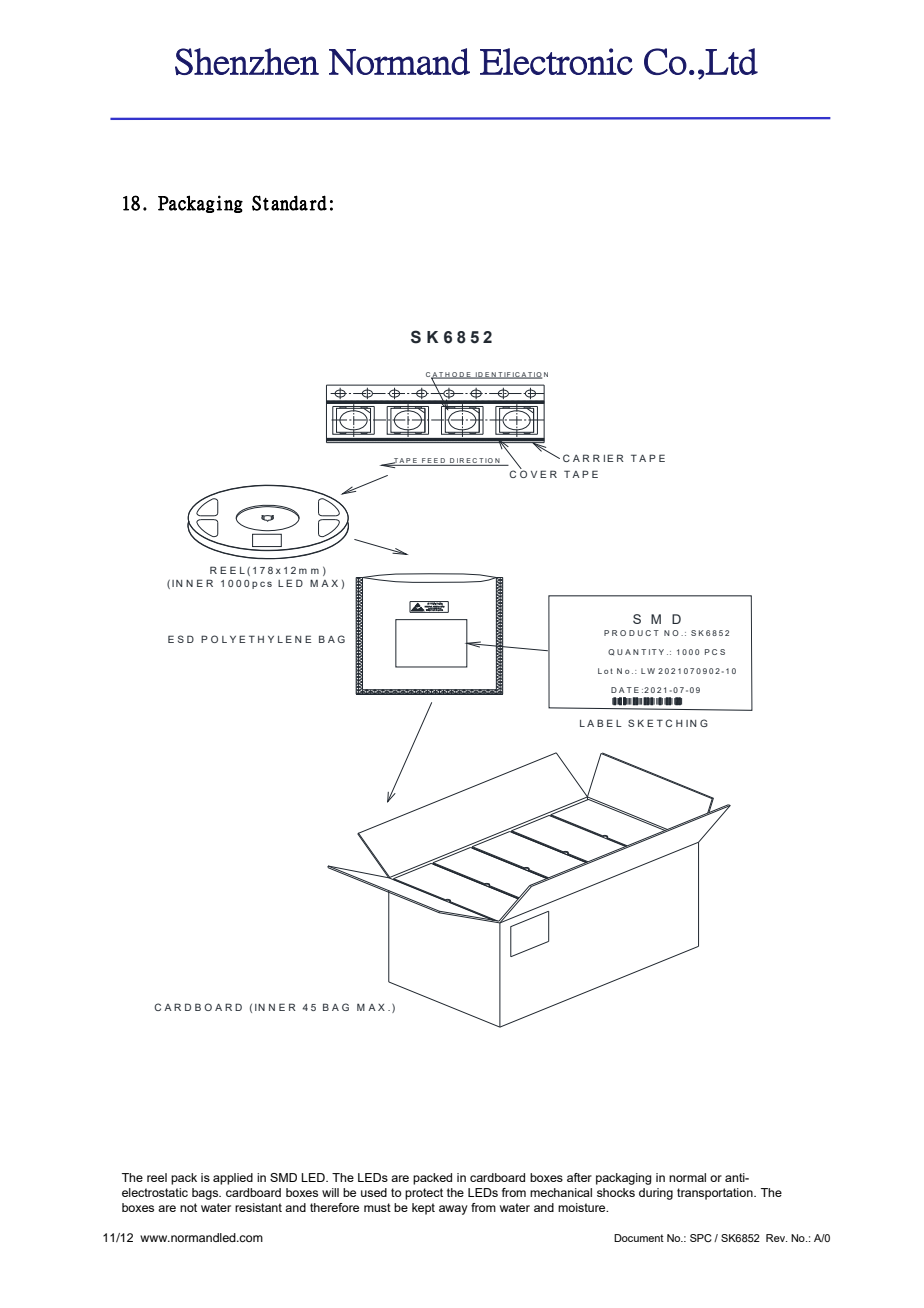 This document has width=924, height=1308. I want to click on Electronic, so click(556, 61).
